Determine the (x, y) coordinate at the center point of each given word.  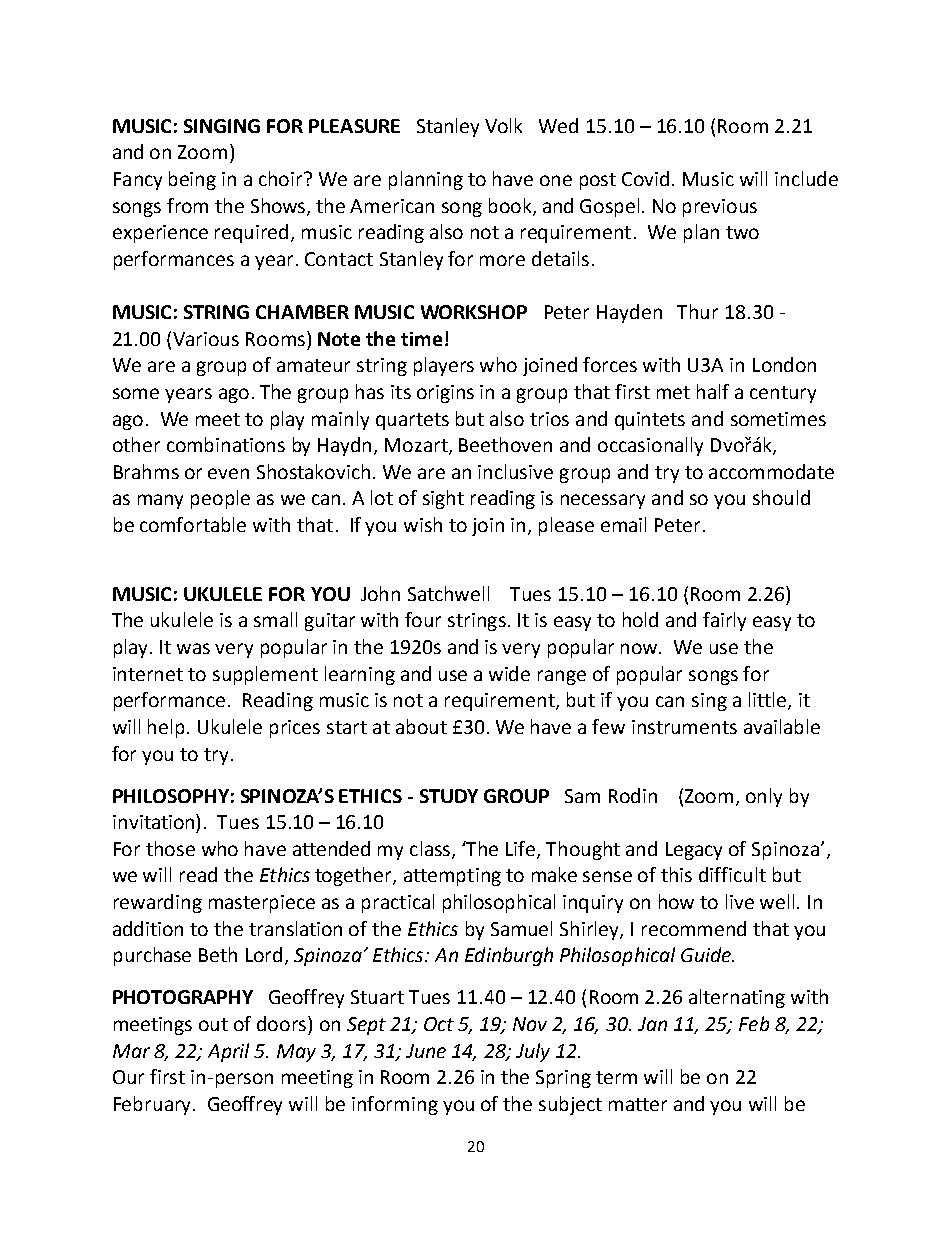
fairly (724, 621)
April (228, 1052)
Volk (503, 125)
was (193, 648)
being (192, 180)
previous (720, 208)
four (423, 619)
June (426, 1051)
